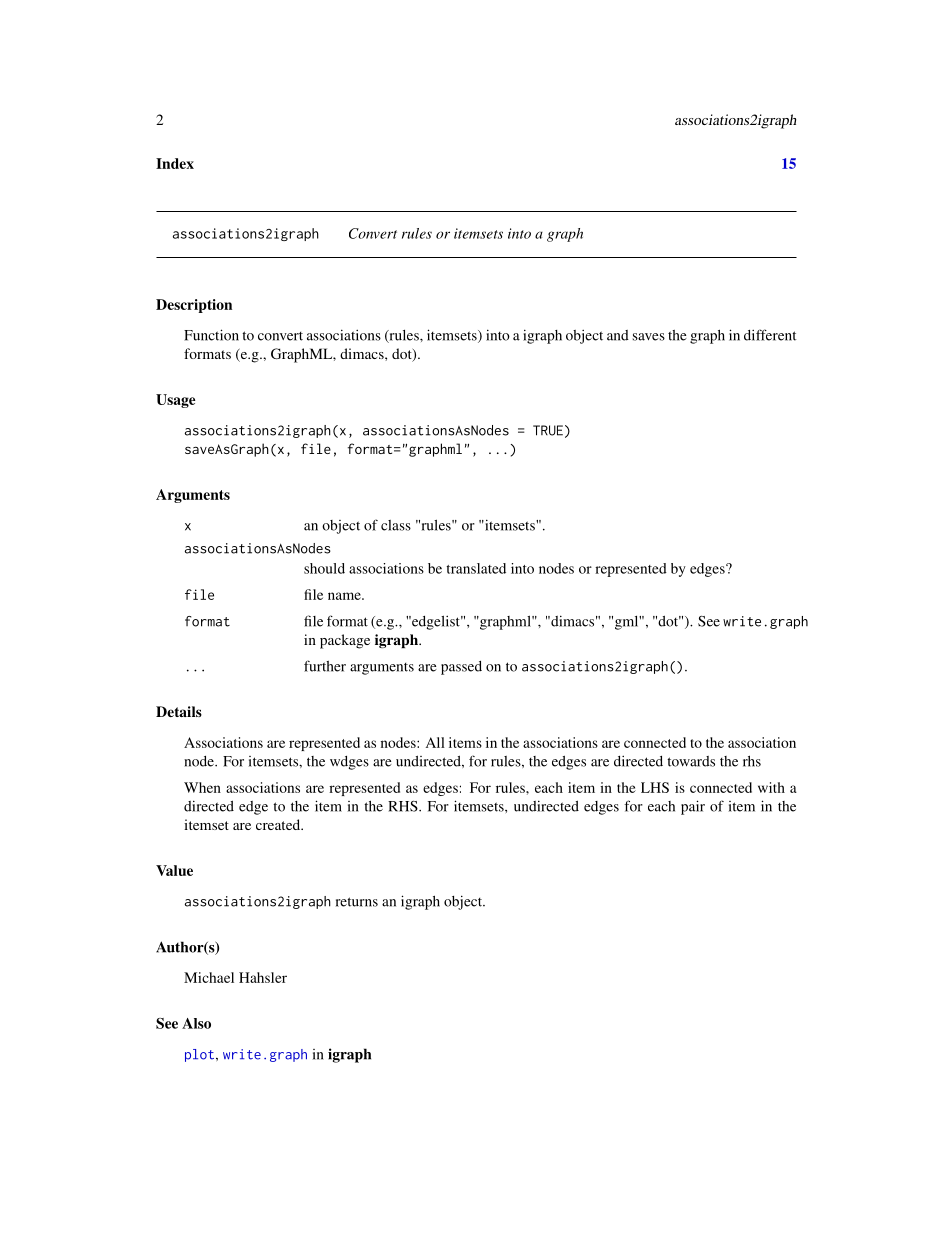 The image size is (952, 1233). I want to click on and, so click(618, 335).
